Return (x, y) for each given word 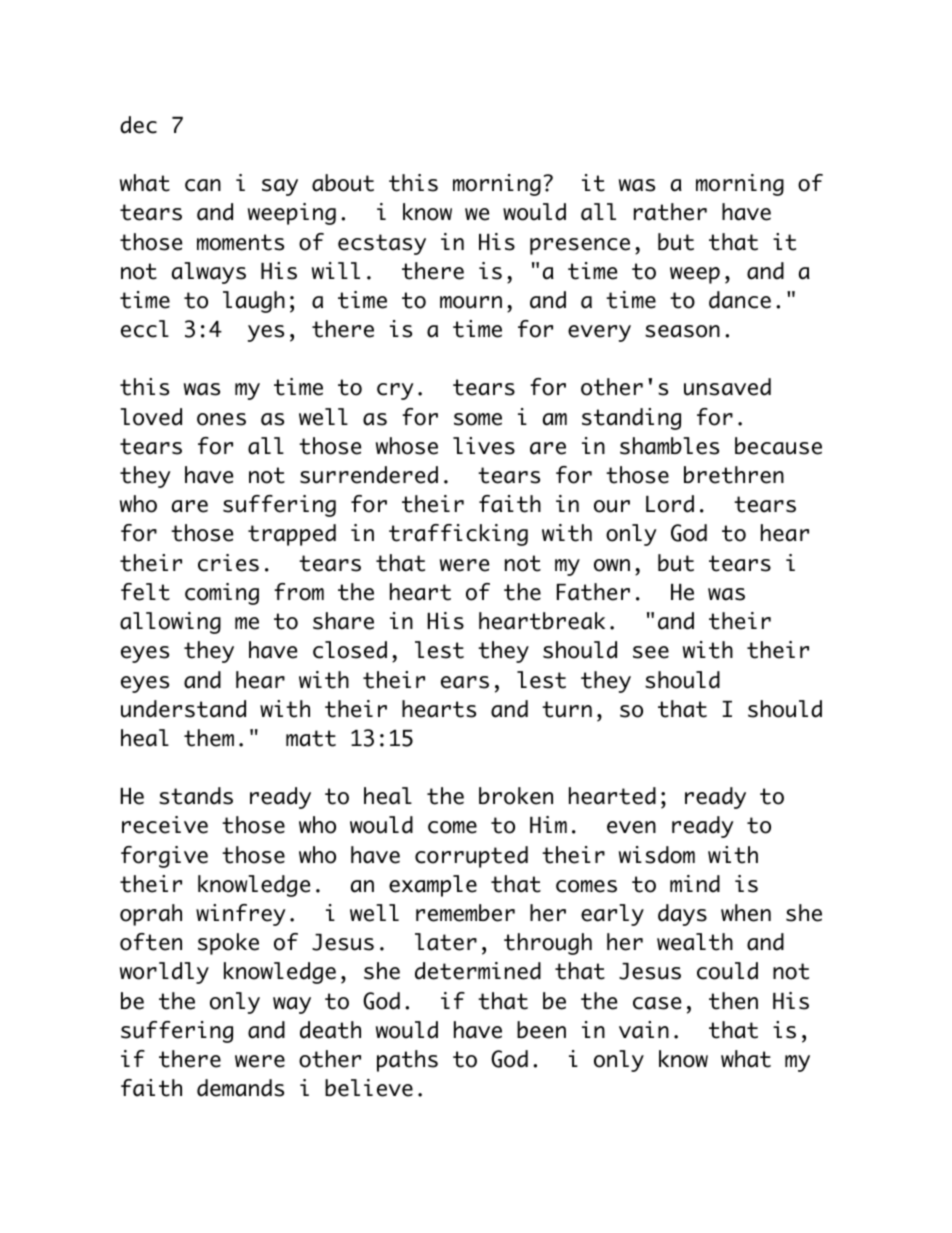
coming (222, 594)
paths (407, 1061)
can (203, 185)
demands (240, 1088)
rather (670, 212)
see (651, 652)
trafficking (458, 535)
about (343, 183)
